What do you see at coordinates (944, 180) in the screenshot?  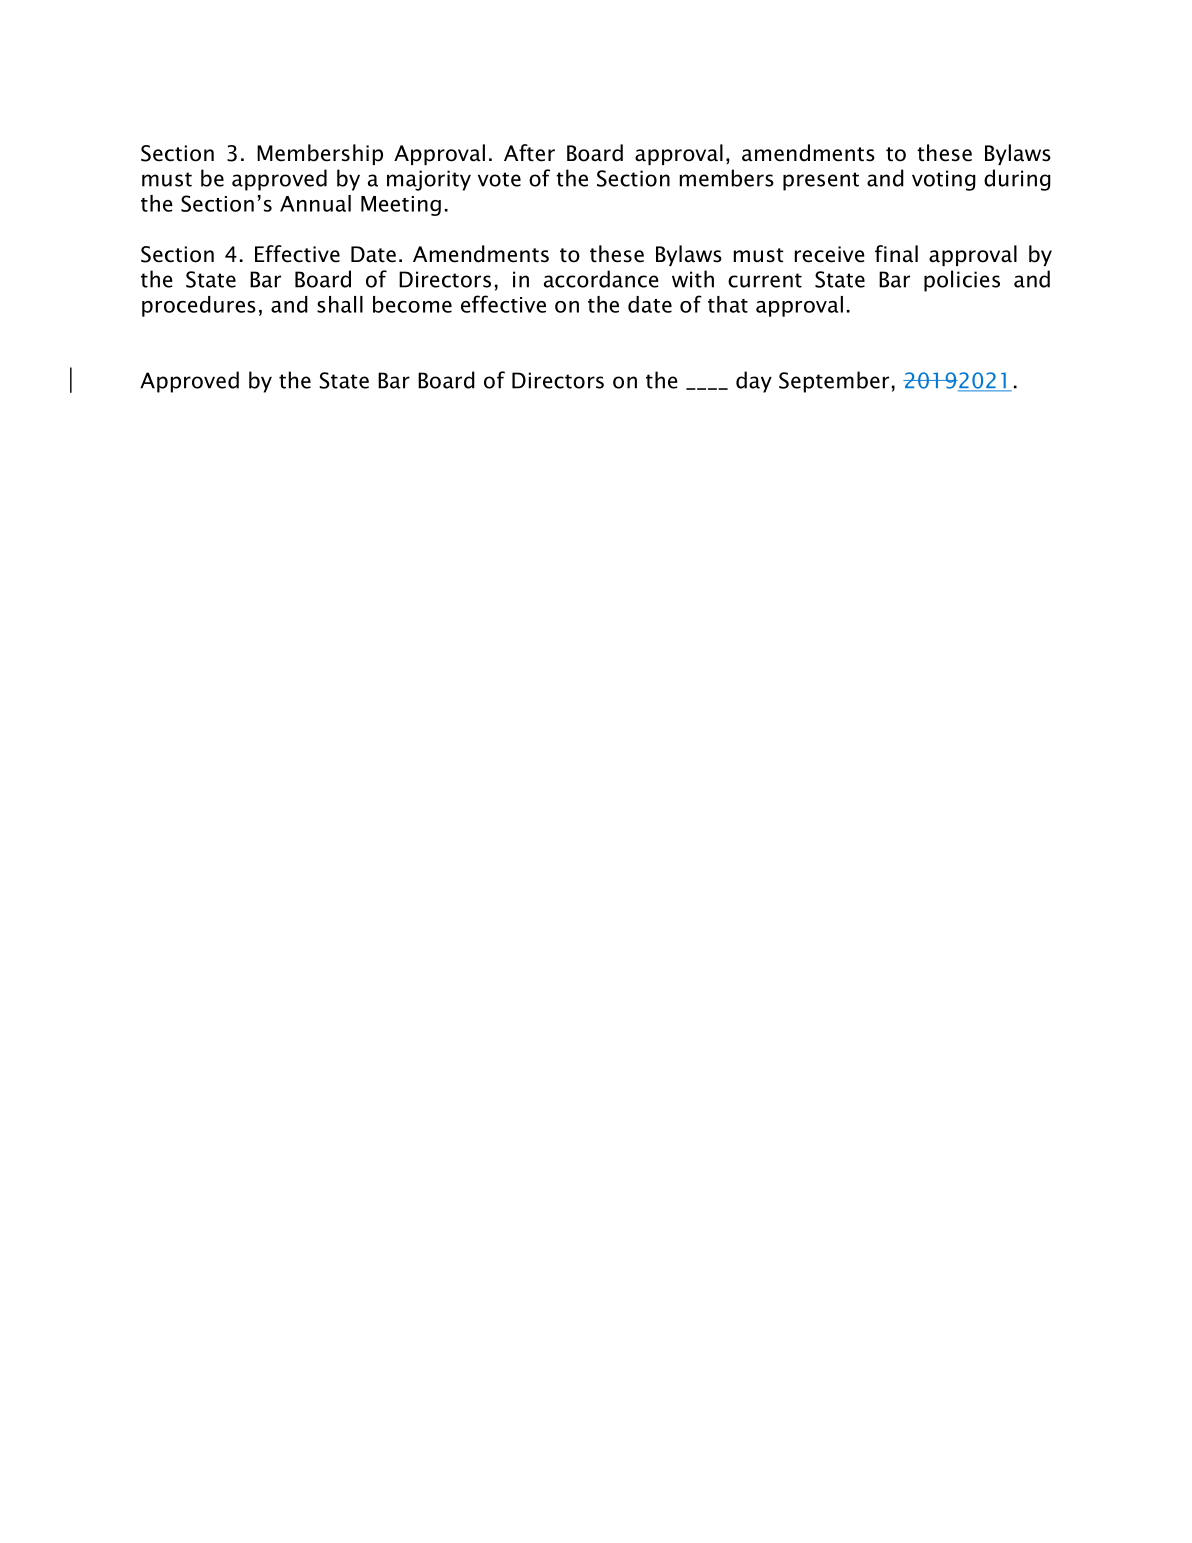 I see `voting` at bounding box center [944, 180].
